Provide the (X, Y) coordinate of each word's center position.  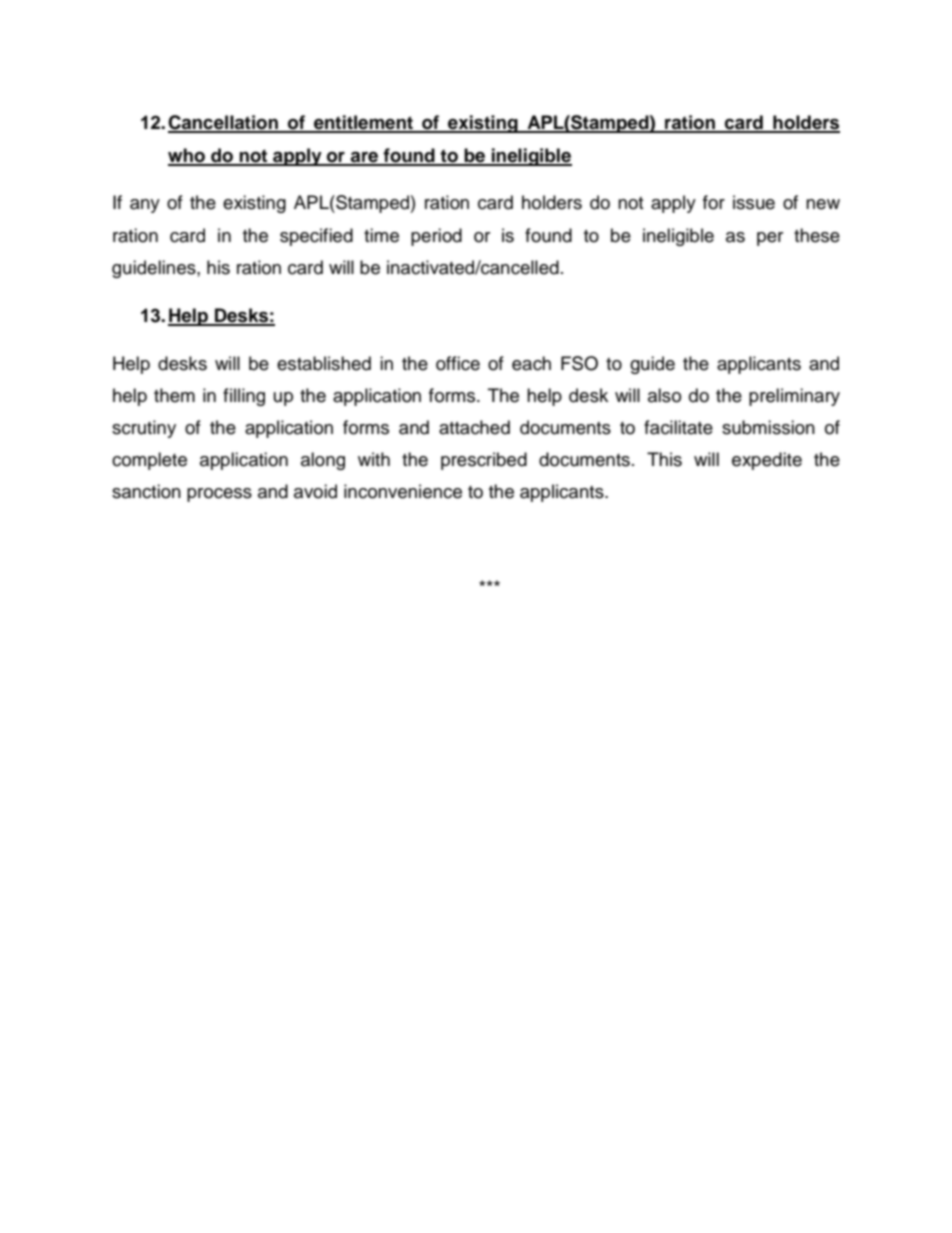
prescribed (484, 461)
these (817, 235)
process (219, 495)
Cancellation (224, 123)
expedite (767, 461)
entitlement (363, 123)
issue (754, 202)
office (458, 363)
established (324, 363)
